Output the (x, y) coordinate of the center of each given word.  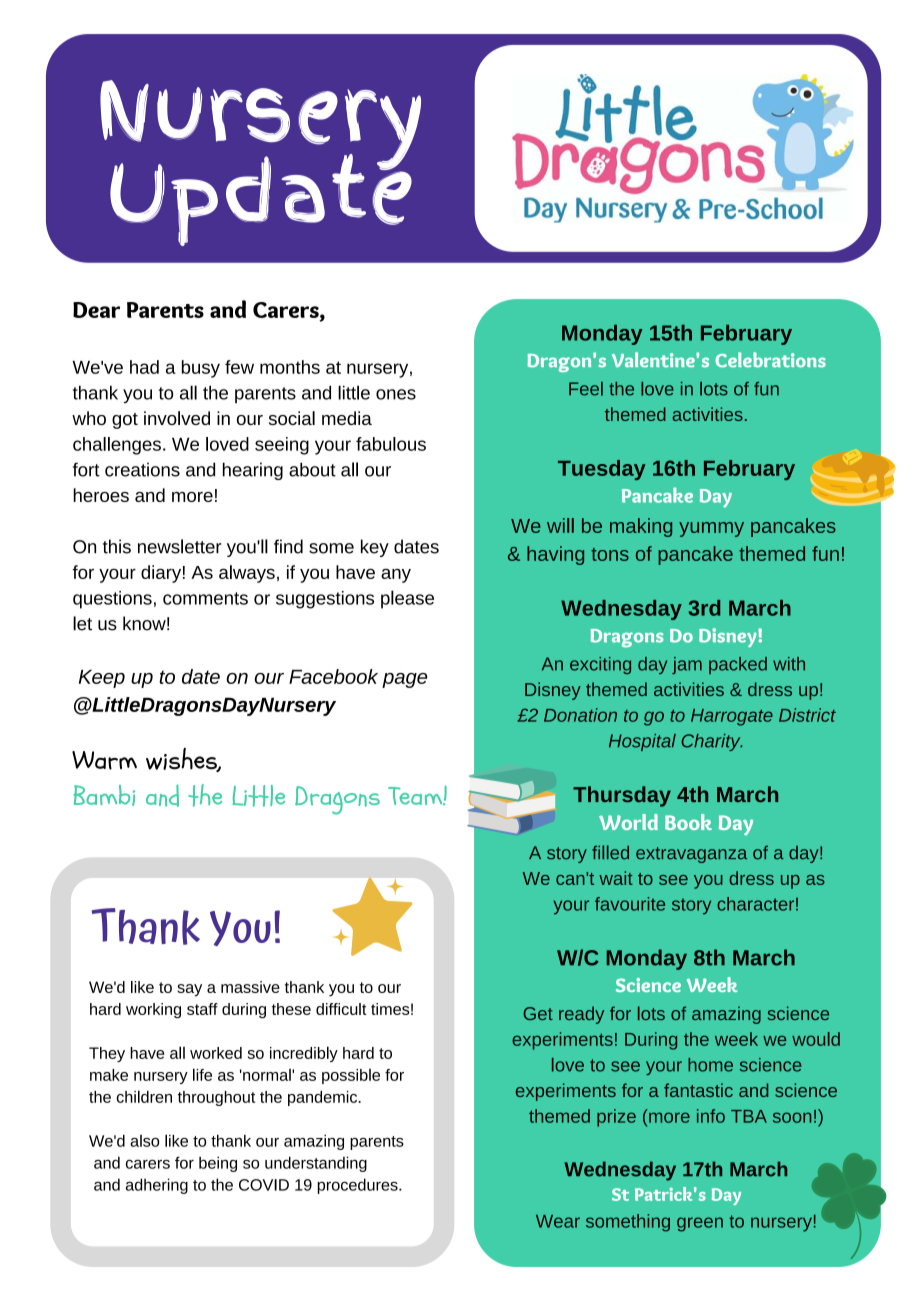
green (700, 1224)
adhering (157, 1186)
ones (396, 394)
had (144, 367)
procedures (358, 1186)
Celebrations (770, 360)
